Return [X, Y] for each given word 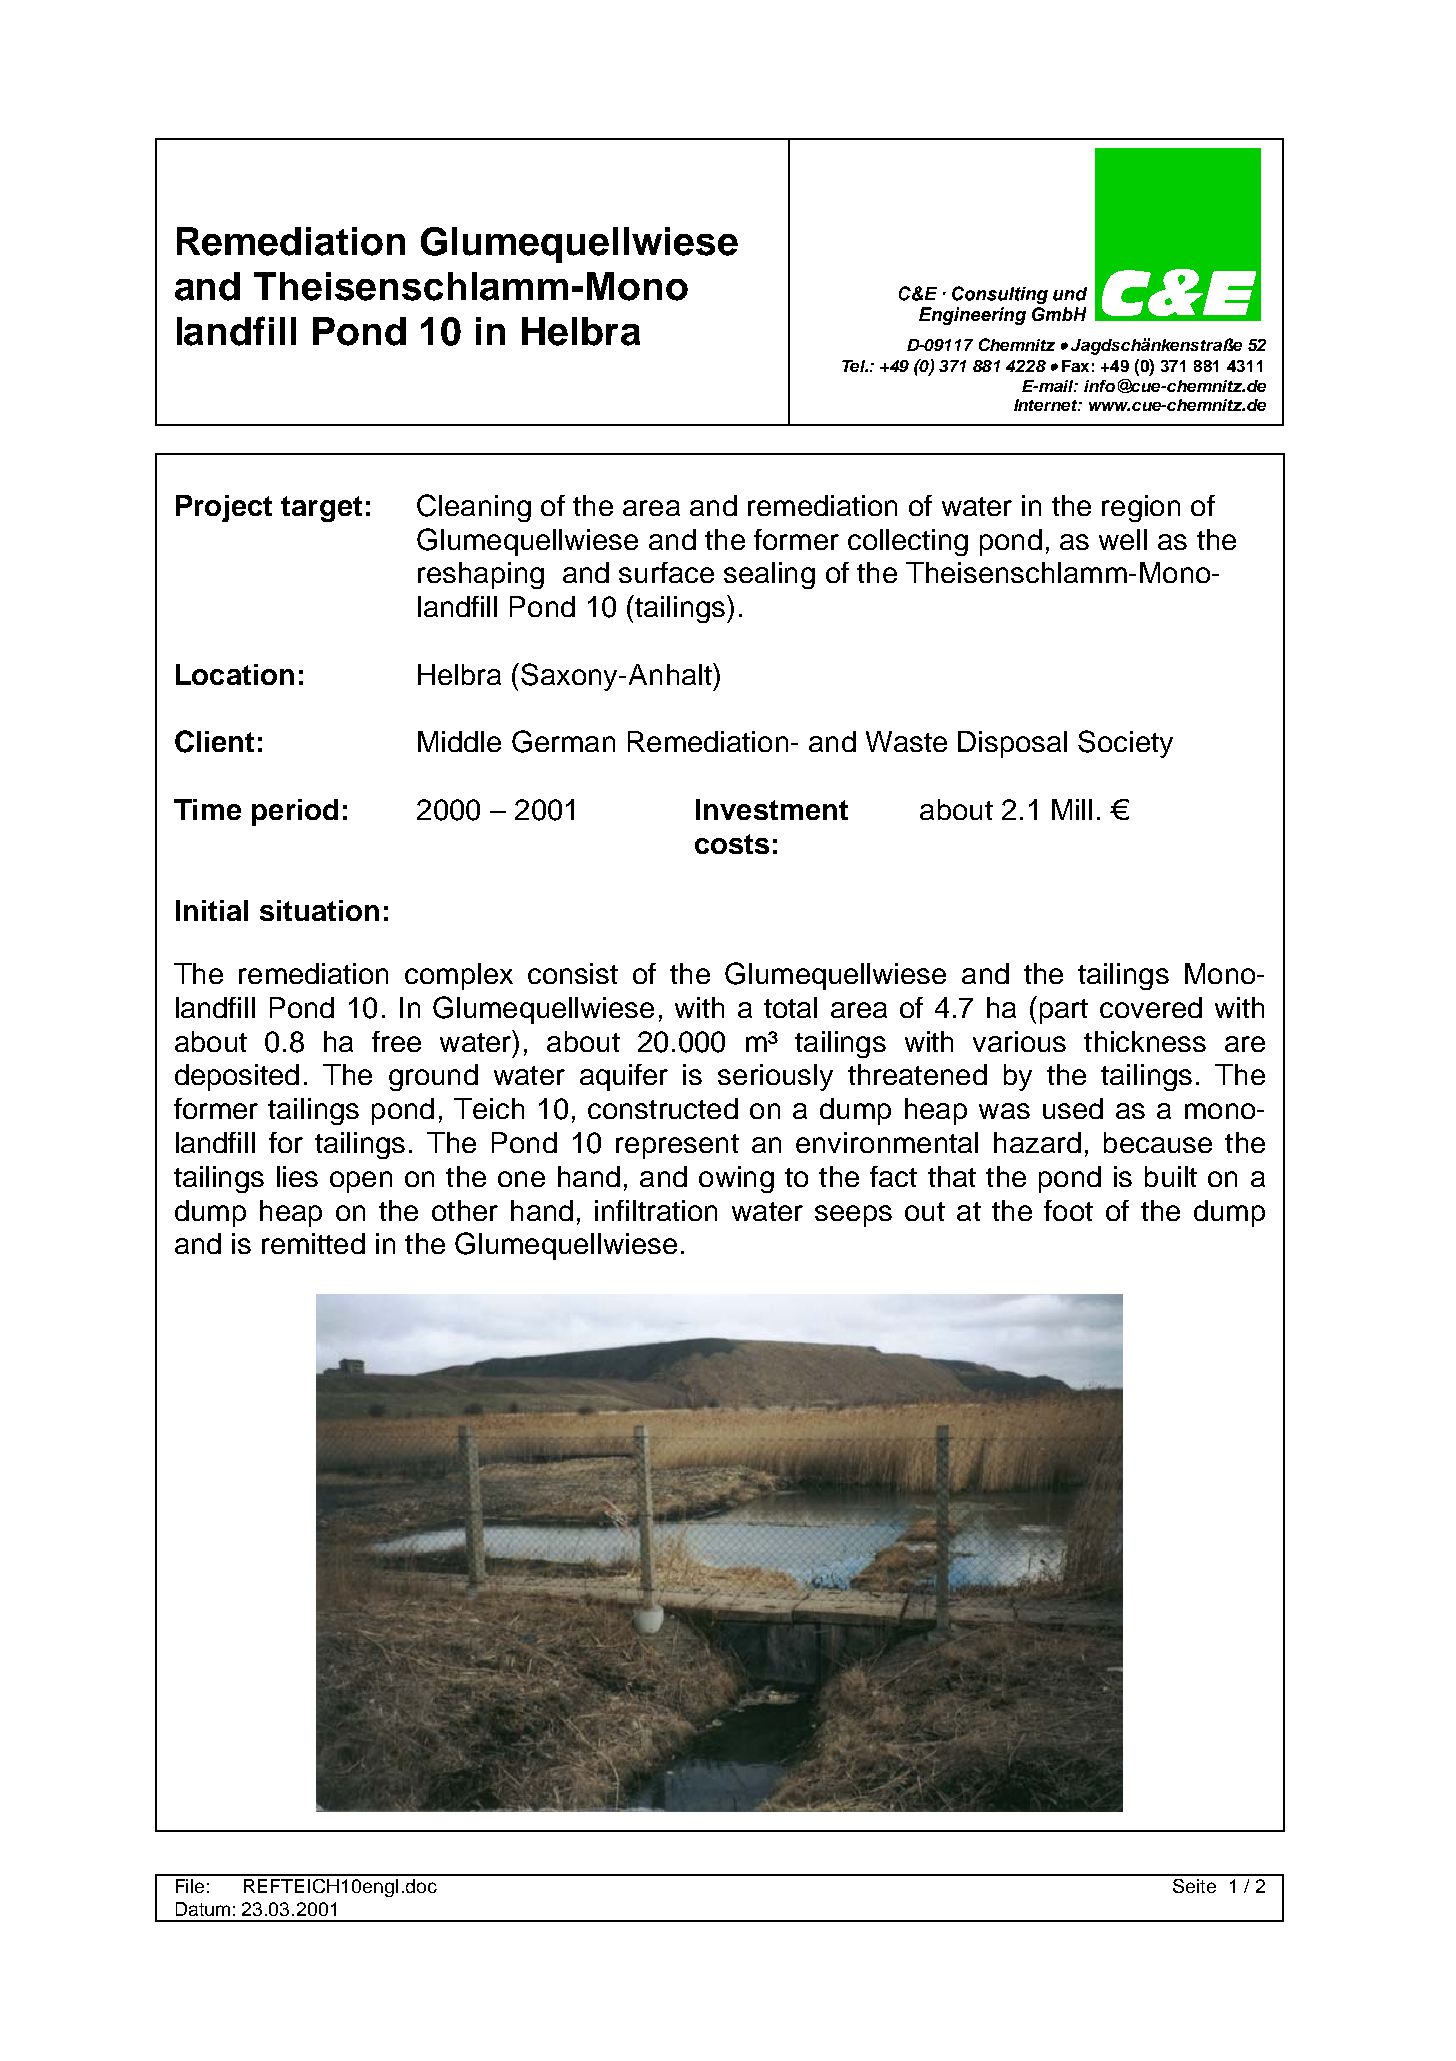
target [321, 509]
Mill [1072, 809]
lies [297, 1176]
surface [666, 572]
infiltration [656, 1210]
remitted [313, 1243]
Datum [203, 1909]
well [1123, 539]
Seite [1194, 1886]
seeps [853, 1216]
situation [319, 910]
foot [1068, 1210]
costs [732, 844]
